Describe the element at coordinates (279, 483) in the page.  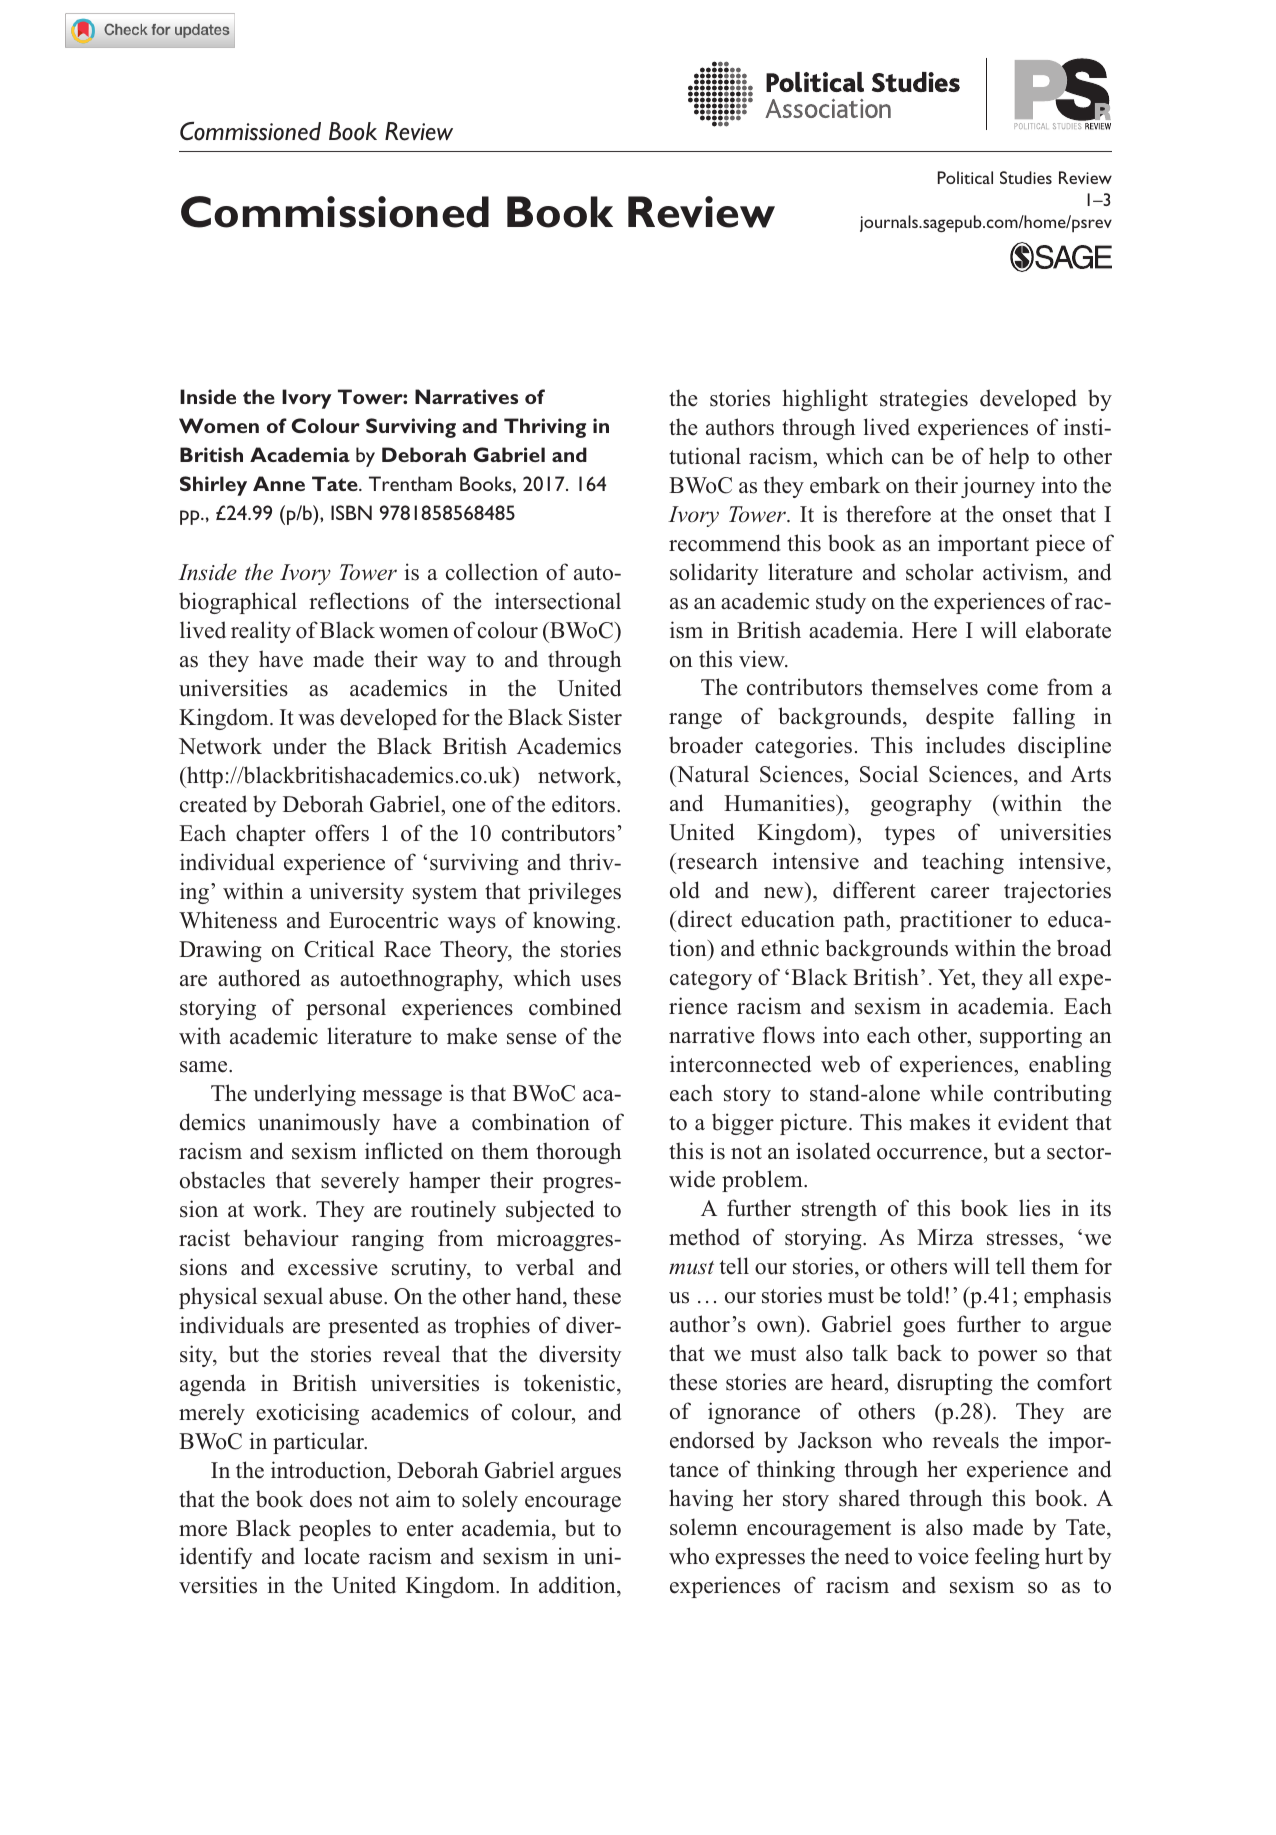
I see `Anne` at that location.
